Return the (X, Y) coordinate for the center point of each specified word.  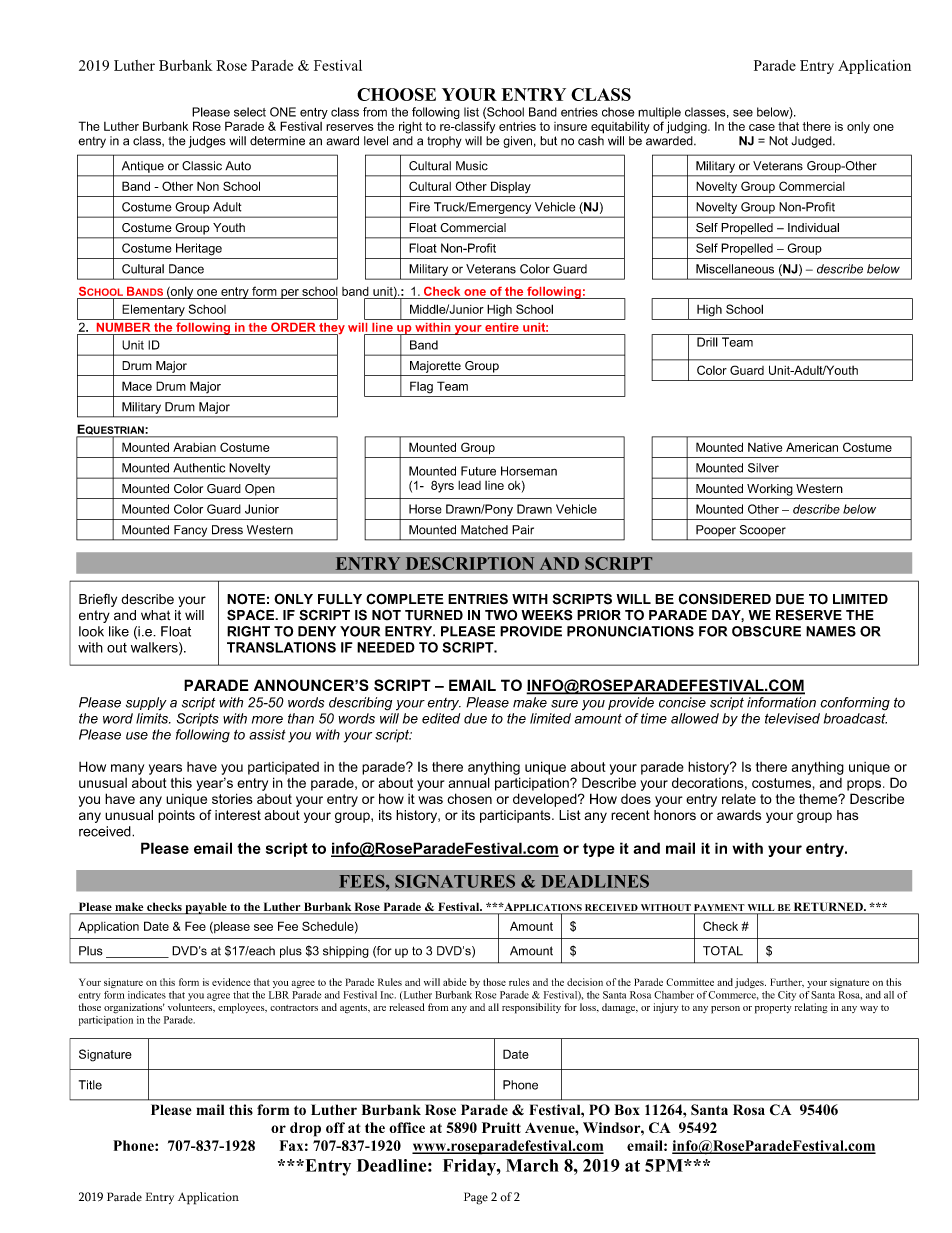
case (762, 127)
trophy (444, 142)
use (137, 736)
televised (792, 718)
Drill (707, 342)
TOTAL (723, 951)
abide (454, 982)
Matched (484, 530)
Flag (421, 387)
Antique (143, 167)
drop (305, 1129)
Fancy (190, 531)
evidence (231, 982)
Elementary (153, 310)
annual (469, 782)
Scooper (763, 530)
